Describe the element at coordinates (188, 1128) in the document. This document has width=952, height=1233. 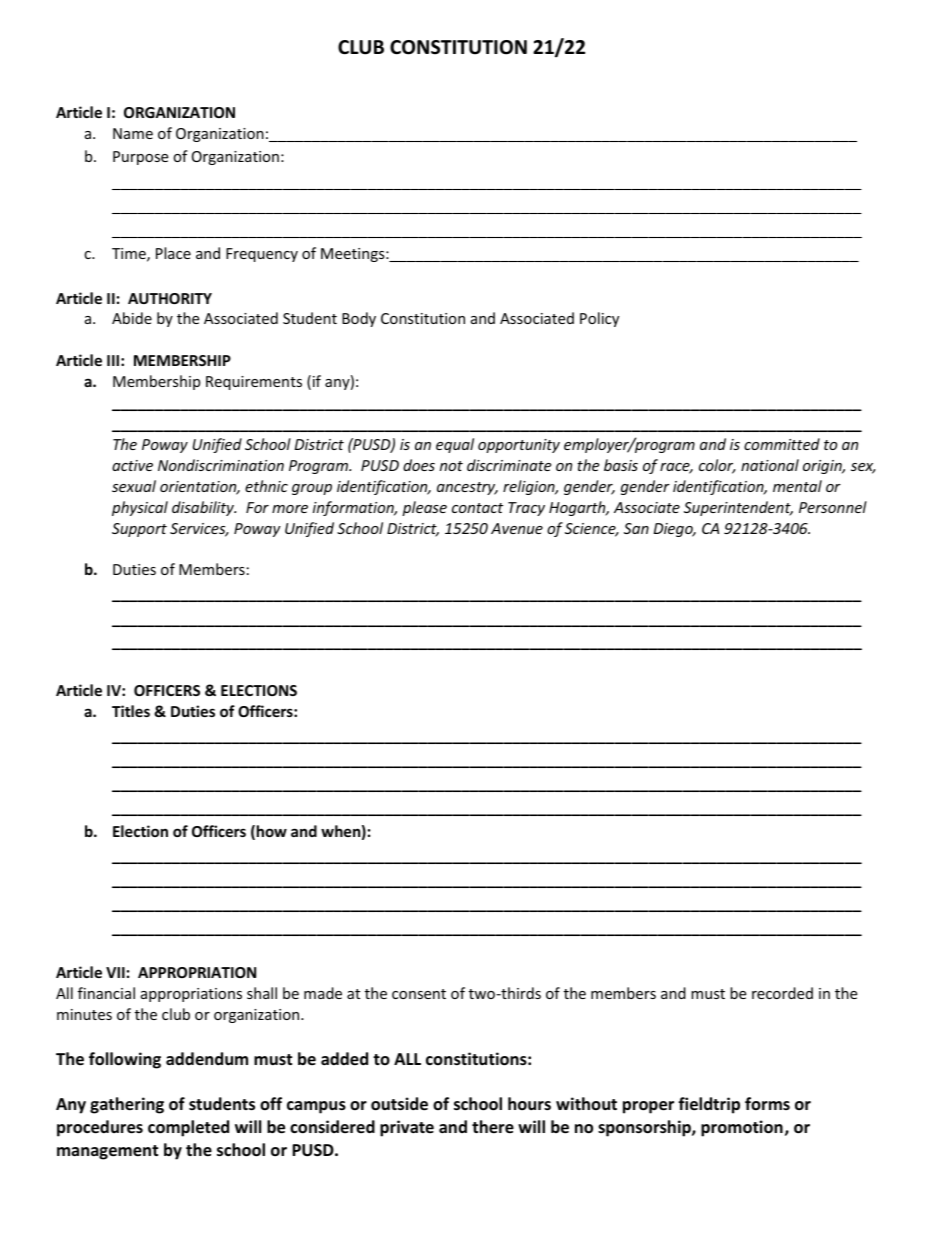
I see `completed` at that location.
